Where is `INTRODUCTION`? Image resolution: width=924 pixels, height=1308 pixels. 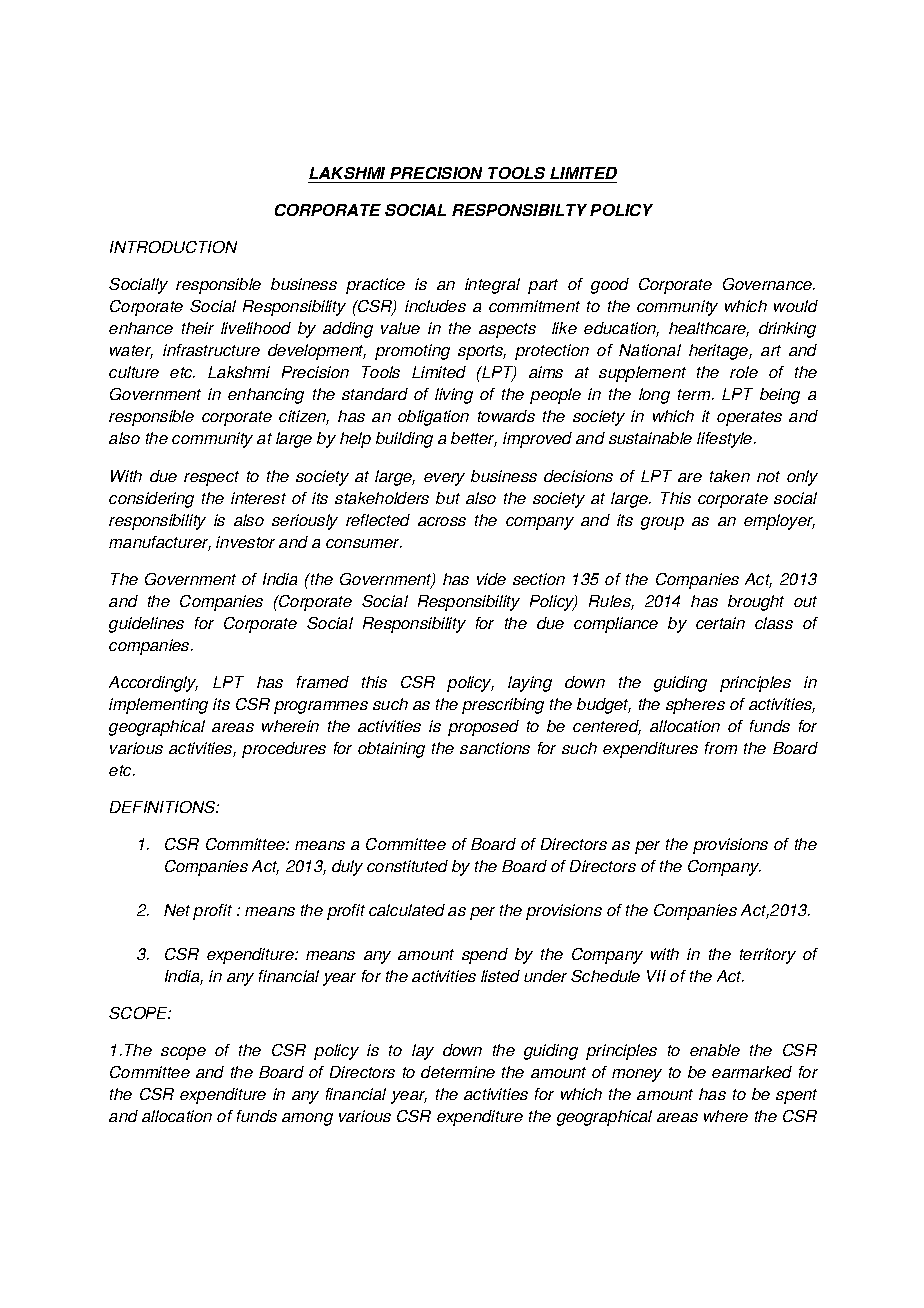
INTRODUCTION is located at coordinates (173, 247).
